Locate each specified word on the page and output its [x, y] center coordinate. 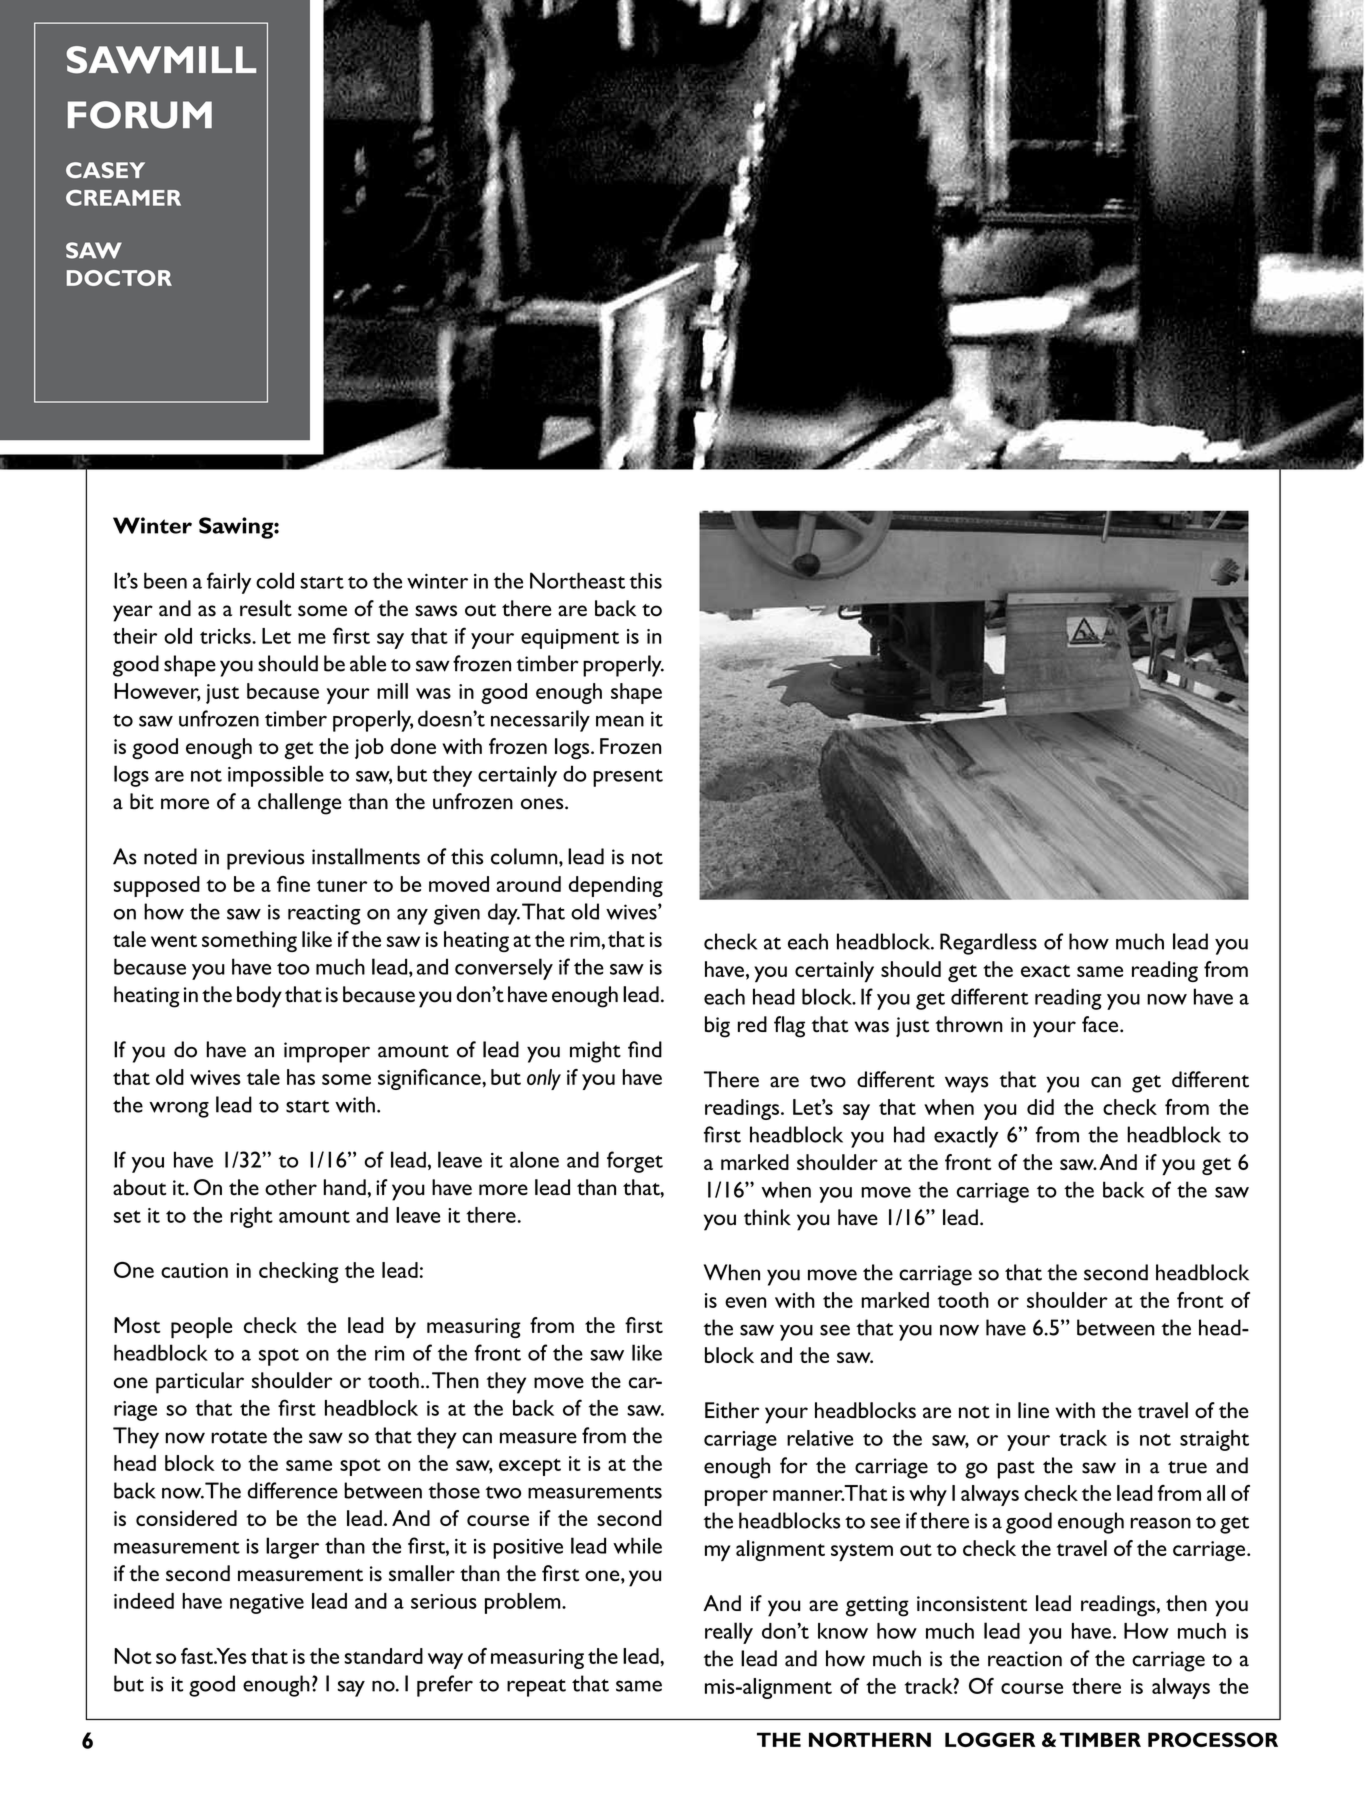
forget [635, 1162]
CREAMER [123, 198]
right [251, 1217]
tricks [226, 636]
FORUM [140, 115]
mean [620, 721]
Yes [230, 1656]
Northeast [577, 580]
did [1040, 1107]
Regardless [988, 944]
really [729, 1633]
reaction [1025, 1659]
